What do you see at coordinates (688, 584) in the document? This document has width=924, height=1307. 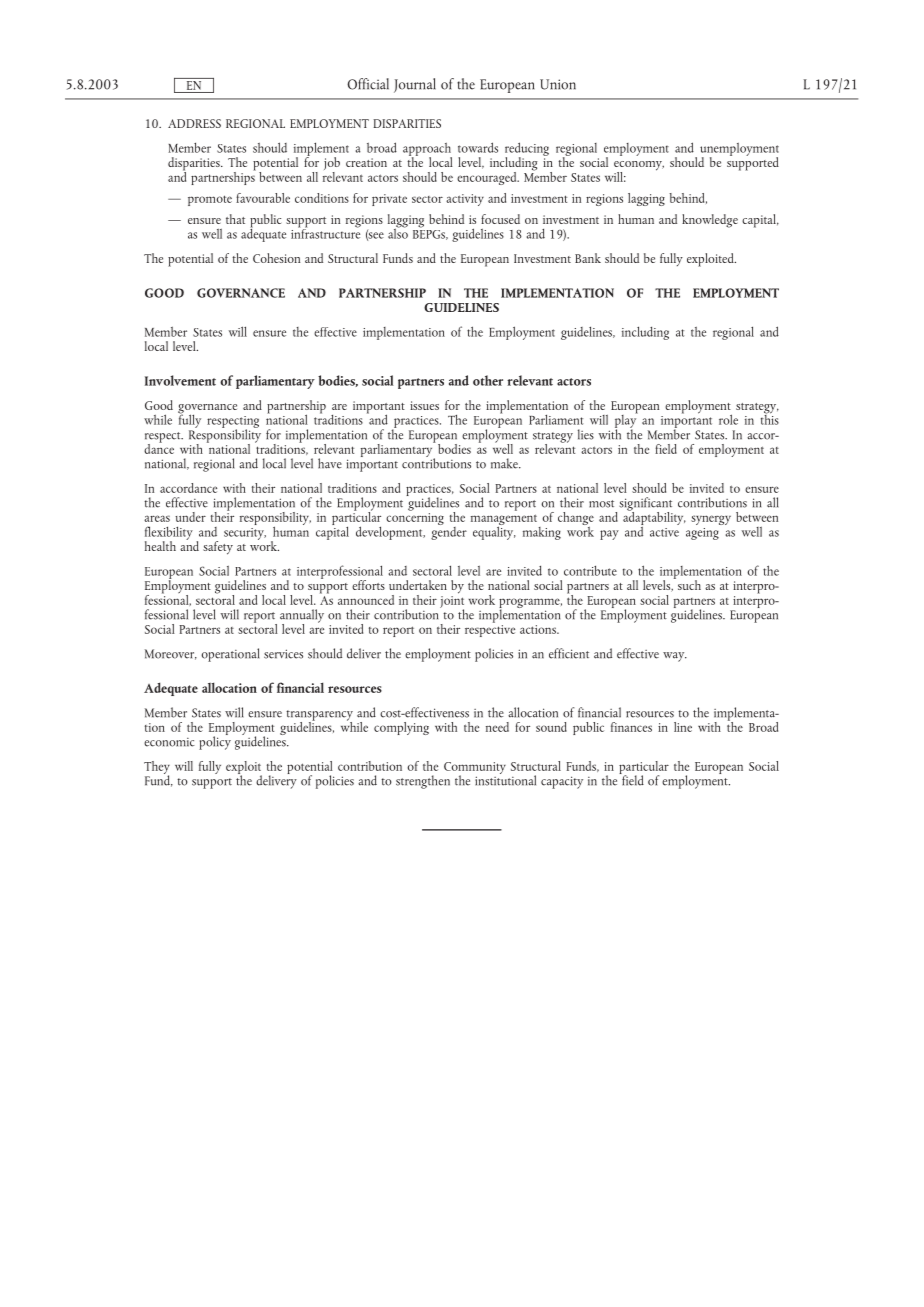 I see `such` at bounding box center [688, 584].
